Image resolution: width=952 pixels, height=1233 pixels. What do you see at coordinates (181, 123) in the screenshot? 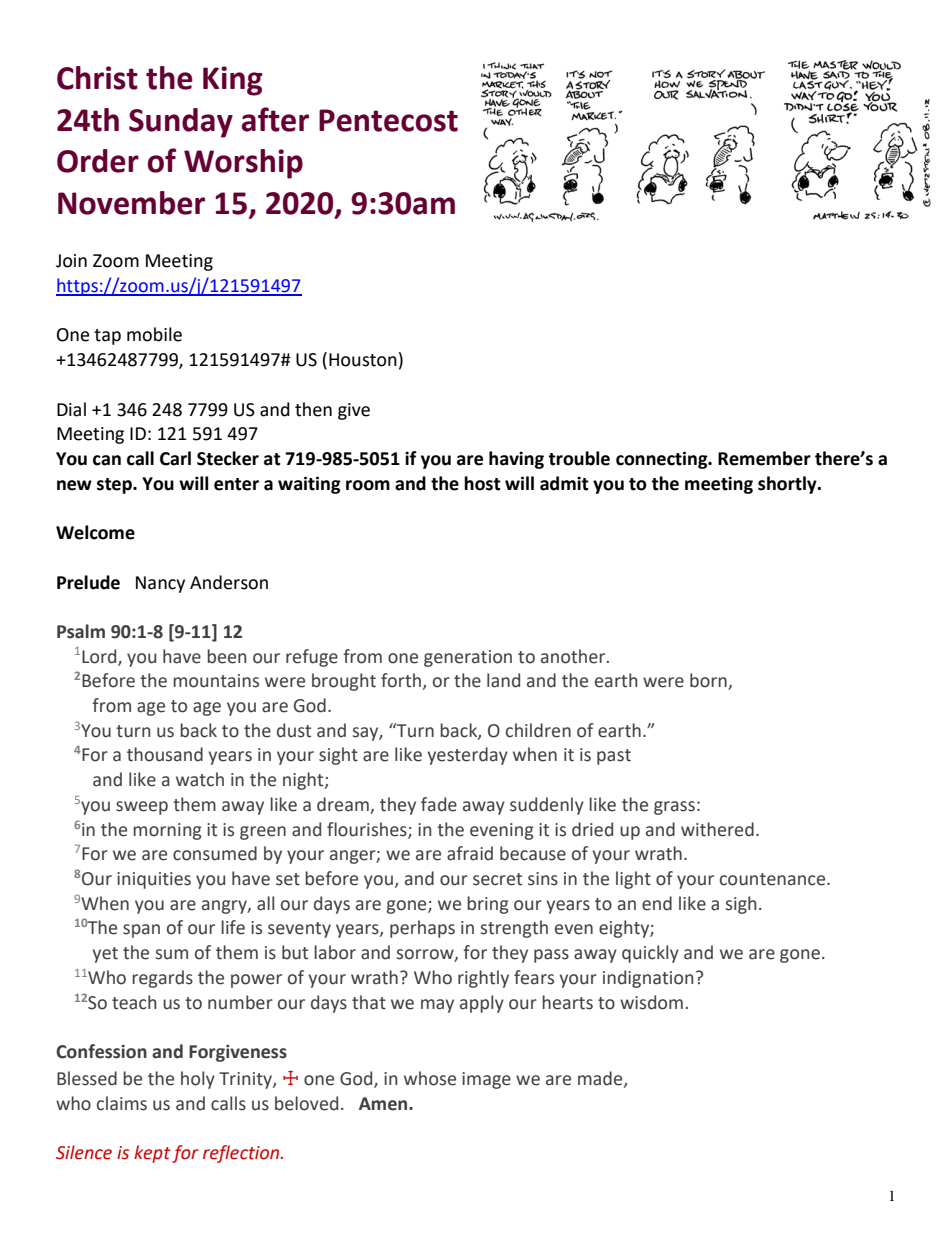
I see `Sunday` at bounding box center [181, 123].
